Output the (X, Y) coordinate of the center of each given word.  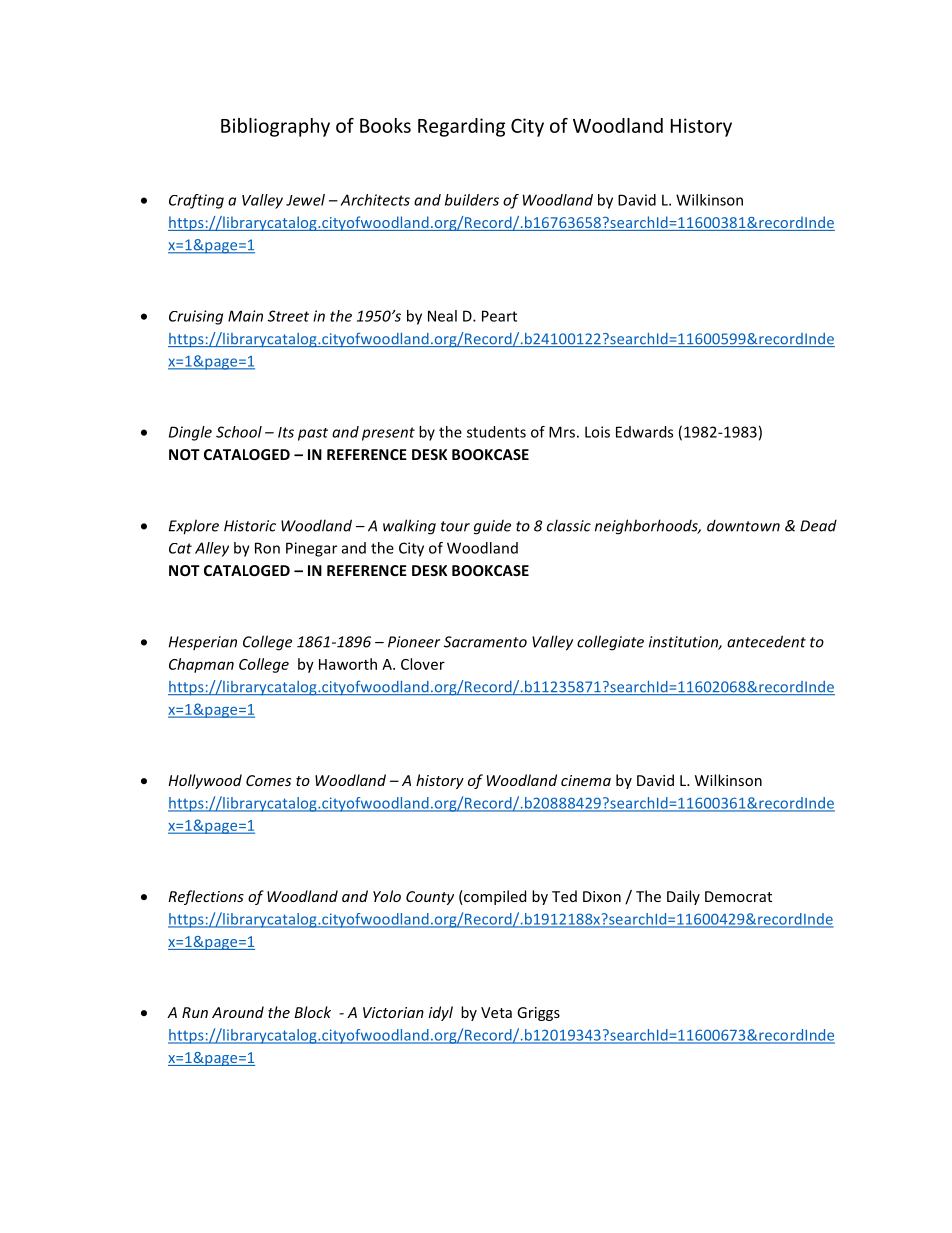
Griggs (538, 1014)
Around (238, 1012)
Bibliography (275, 127)
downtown (743, 525)
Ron (267, 548)
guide (492, 527)
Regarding (461, 127)
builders (472, 200)
